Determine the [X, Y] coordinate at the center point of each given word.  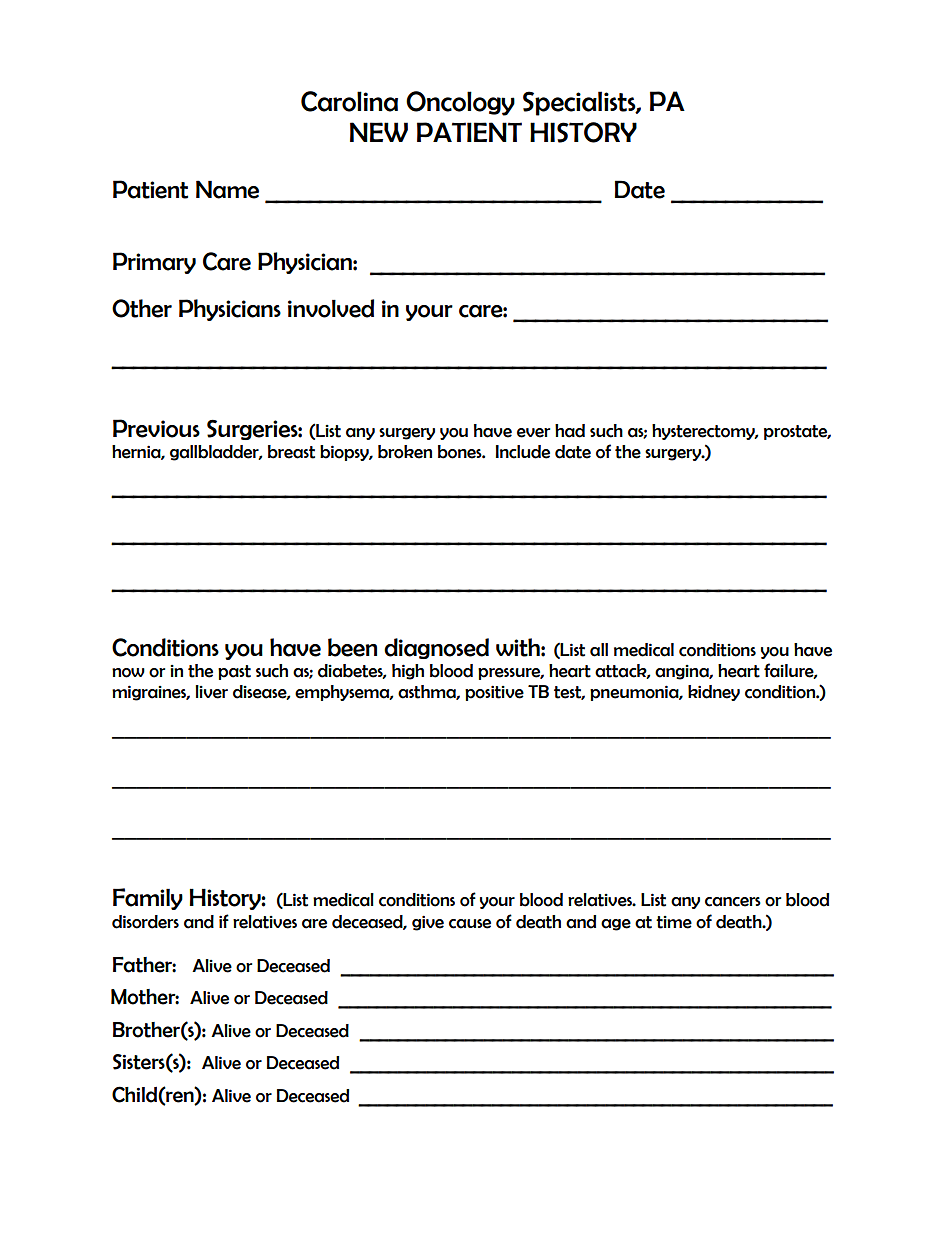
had [570, 431]
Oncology [460, 103]
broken [405, 452]
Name [227, 189]
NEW [379, 132]
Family [148, 899]
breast [291, 452]
